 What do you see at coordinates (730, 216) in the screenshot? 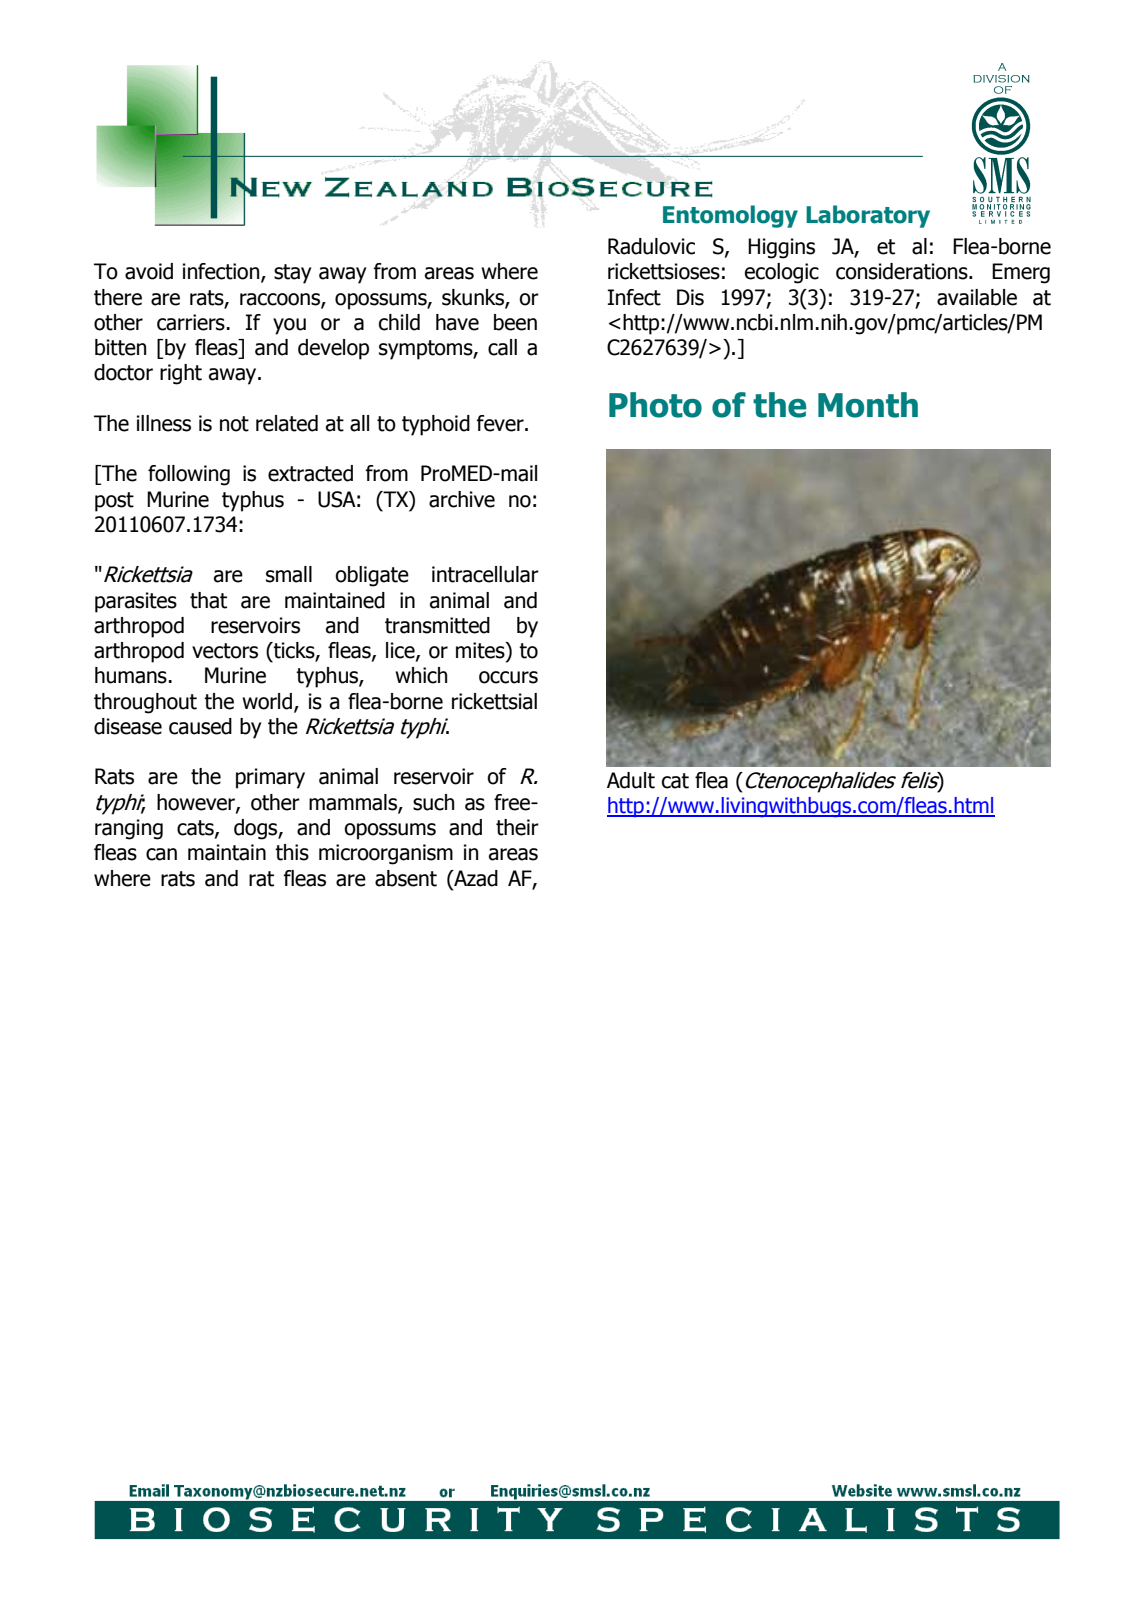
I see `Entomology` at bounding box center [730, 216].
